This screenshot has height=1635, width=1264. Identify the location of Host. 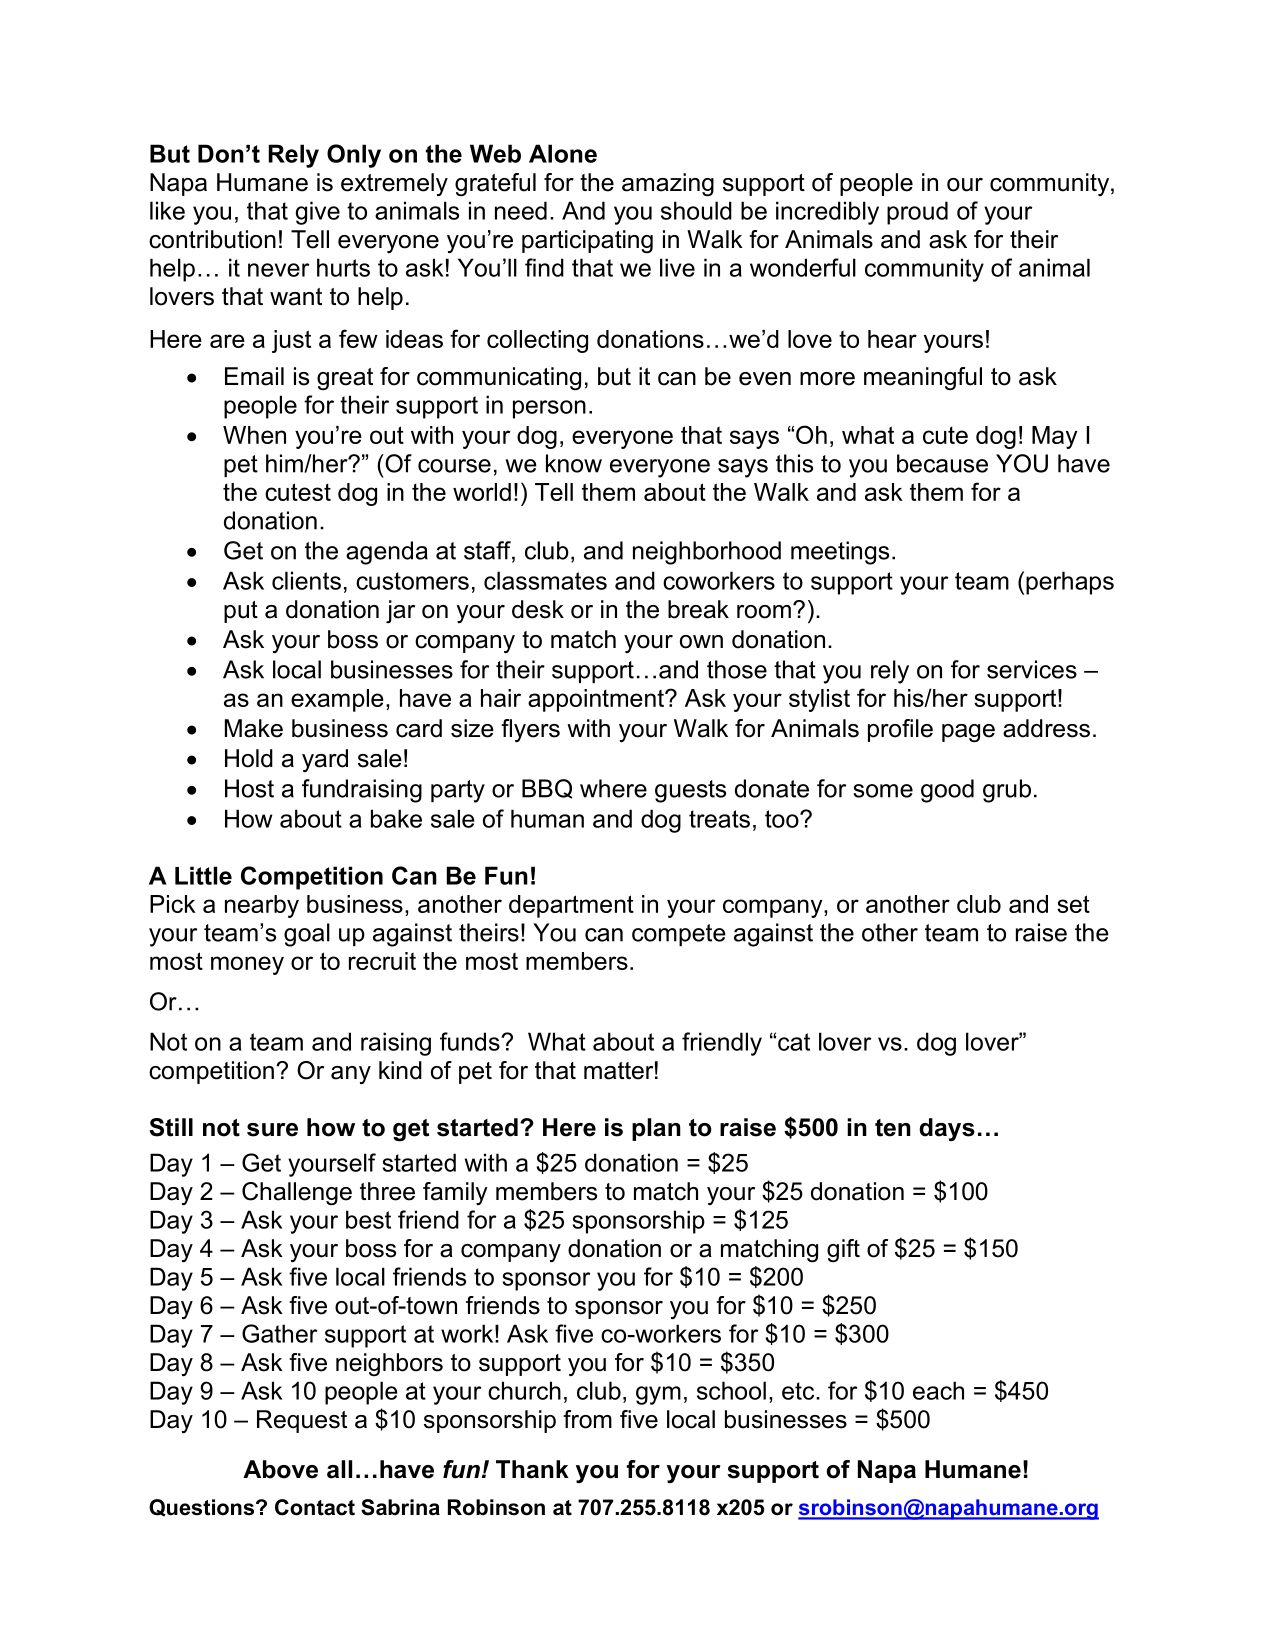
(249, 788).
